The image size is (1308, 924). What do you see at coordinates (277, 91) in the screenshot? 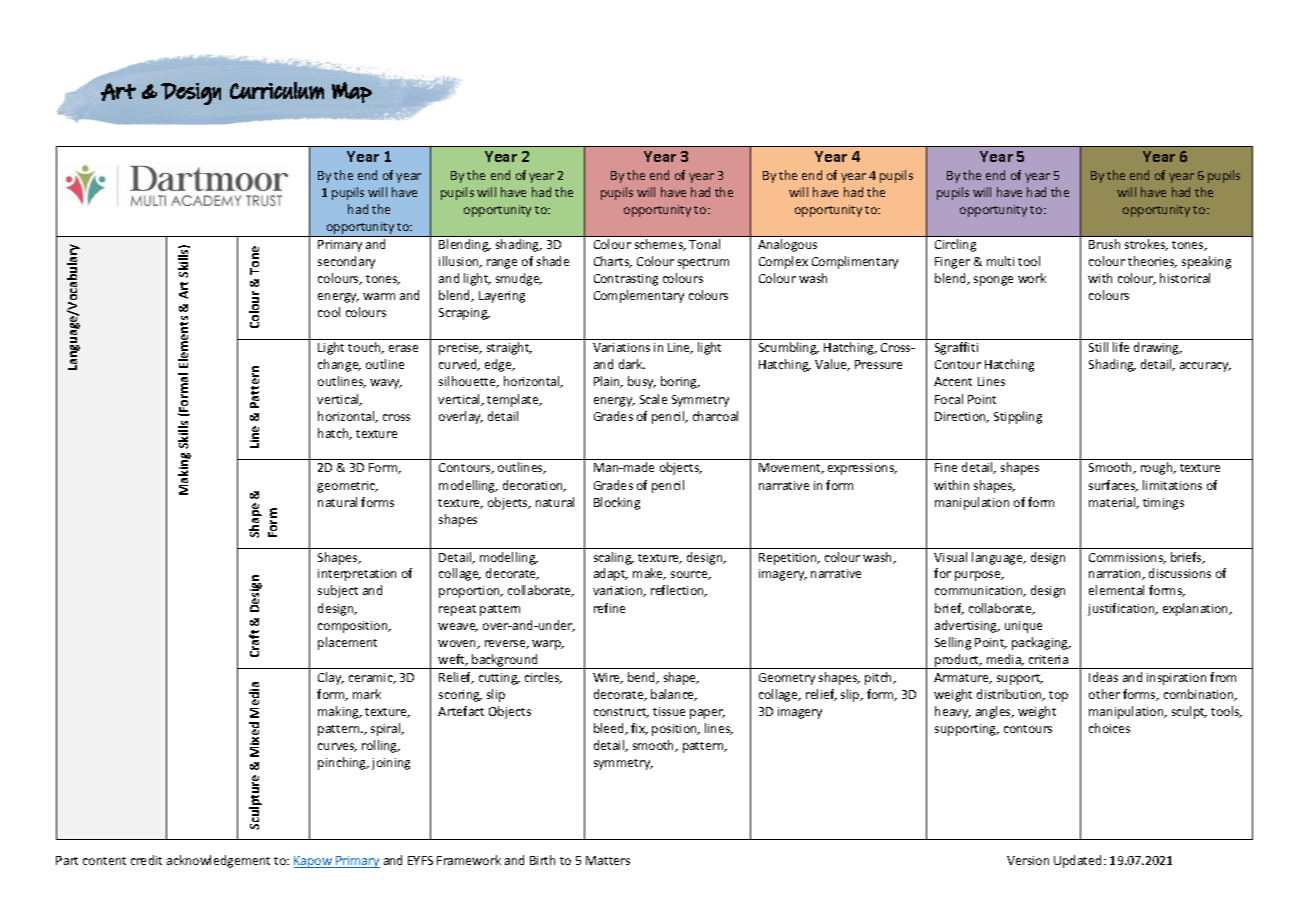
I see `Curriculum` at bounding box center [277, 91].
